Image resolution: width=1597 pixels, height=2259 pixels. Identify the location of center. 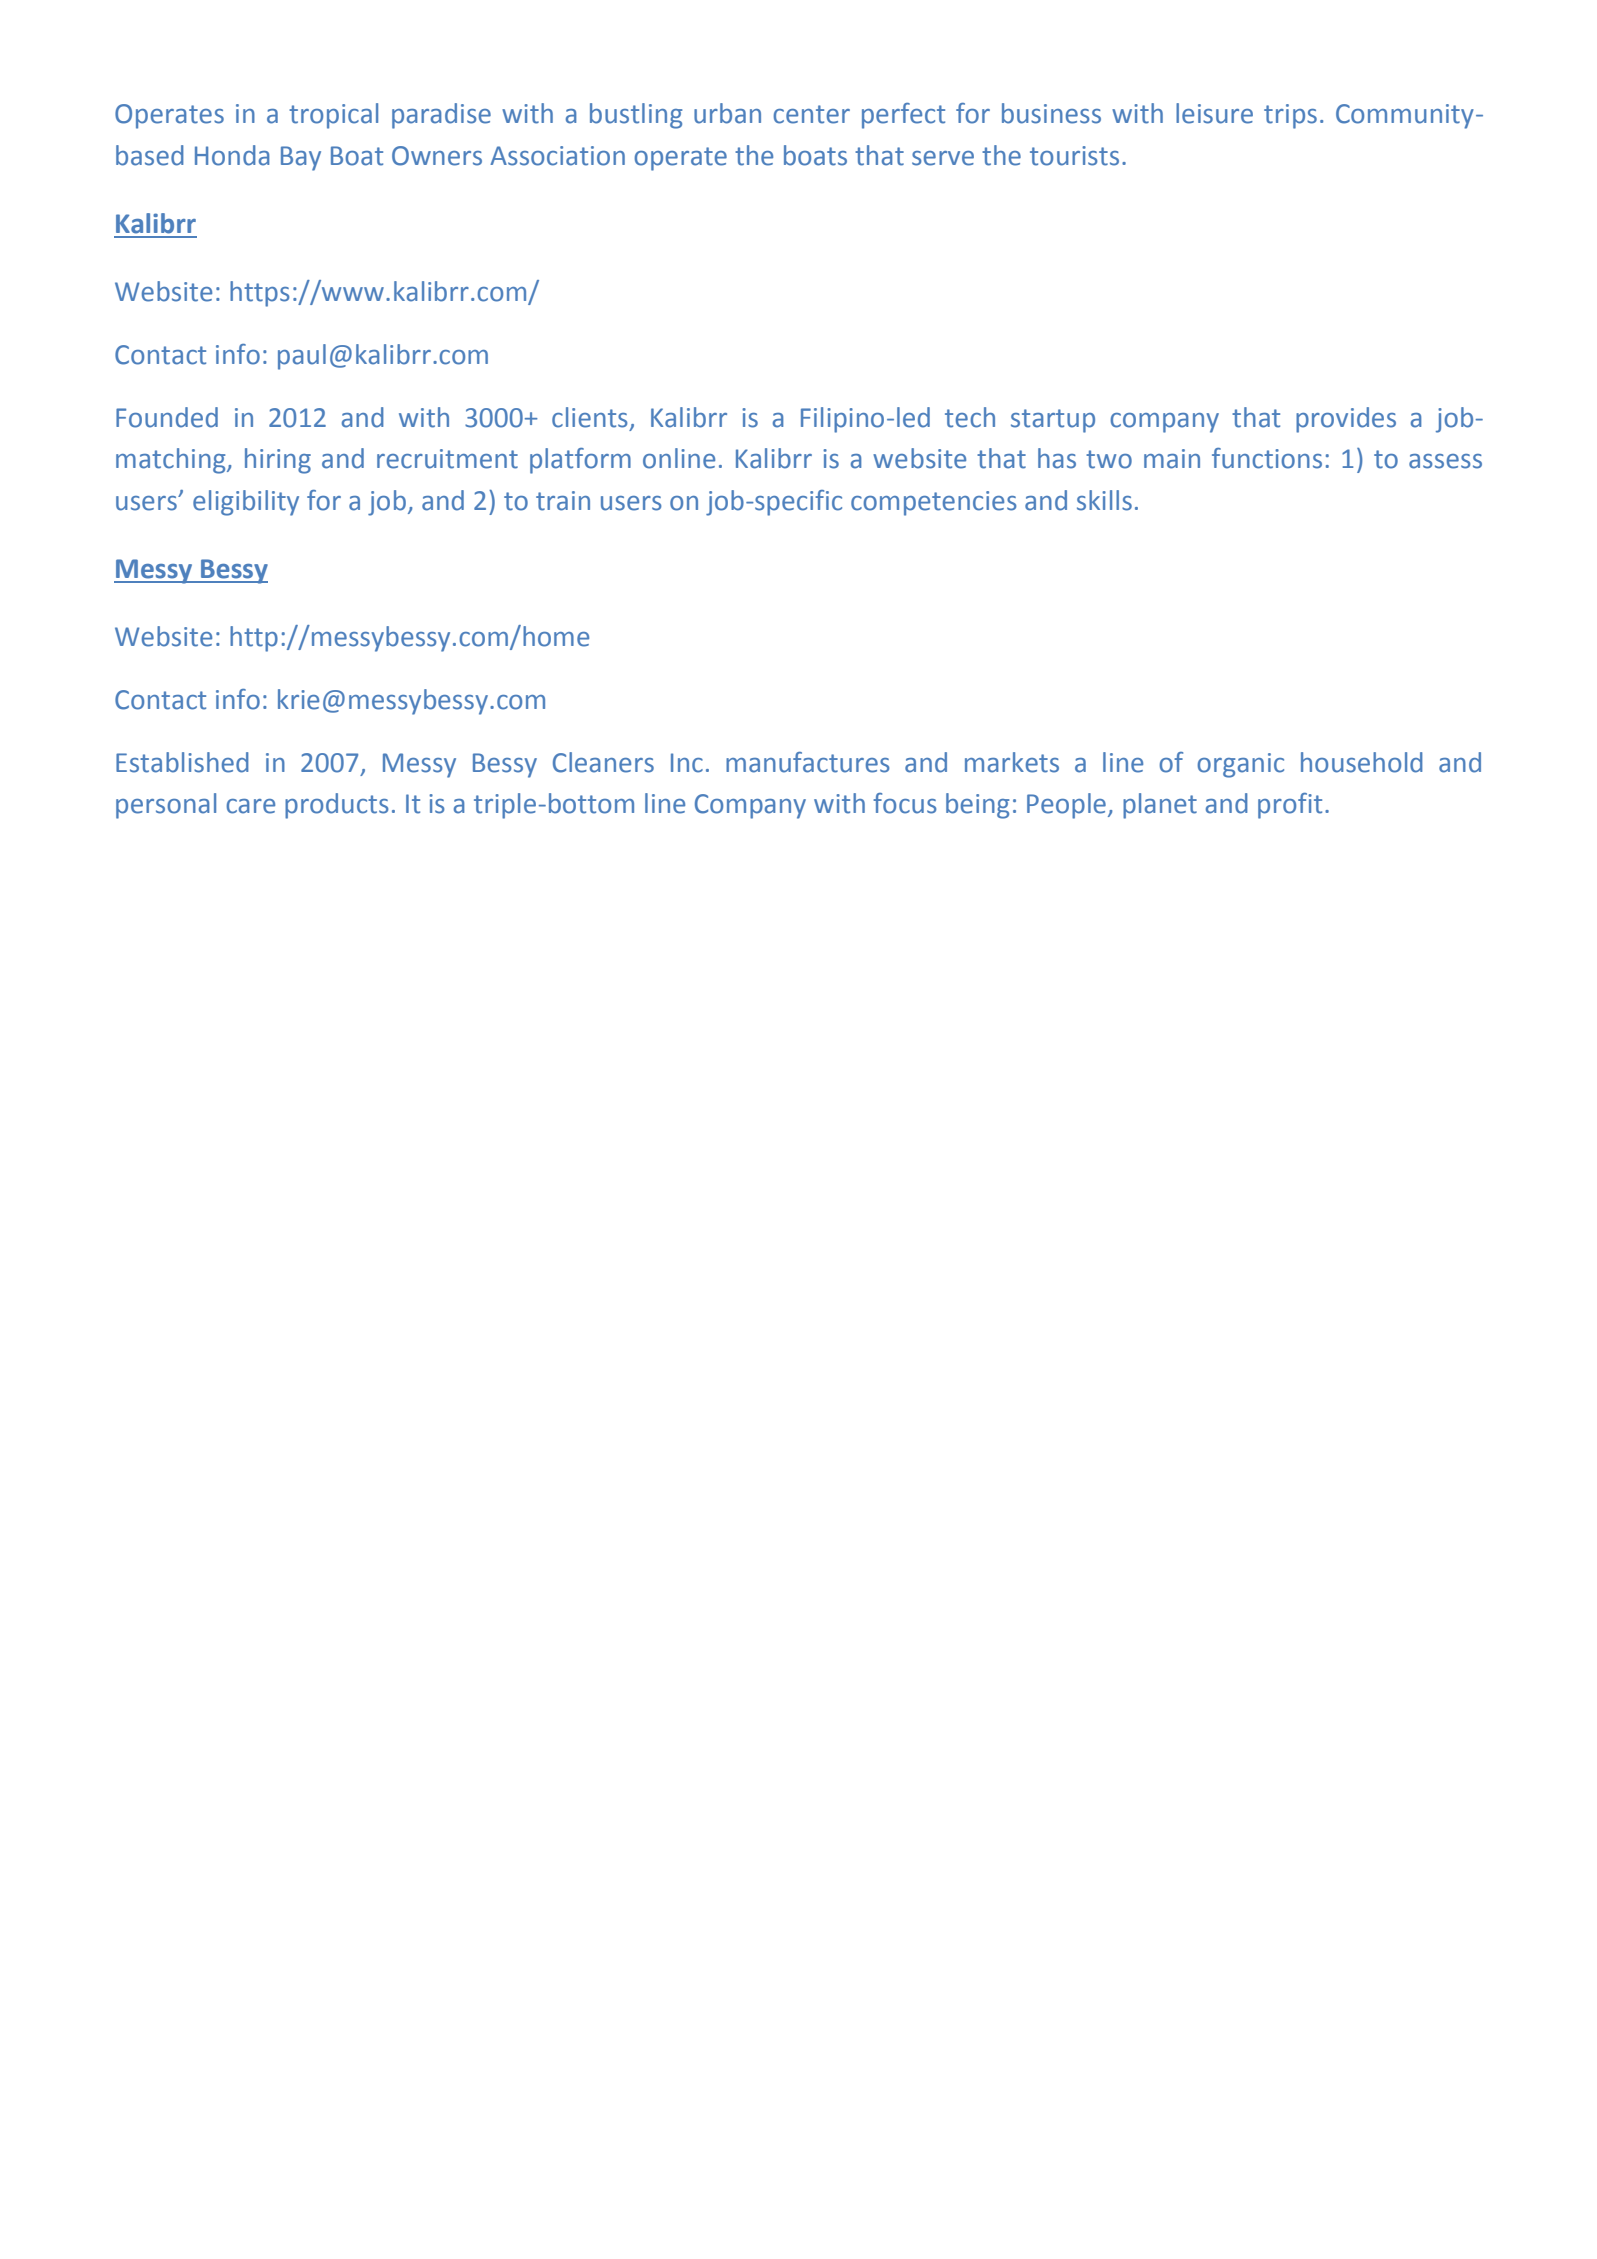
(811, 114).
